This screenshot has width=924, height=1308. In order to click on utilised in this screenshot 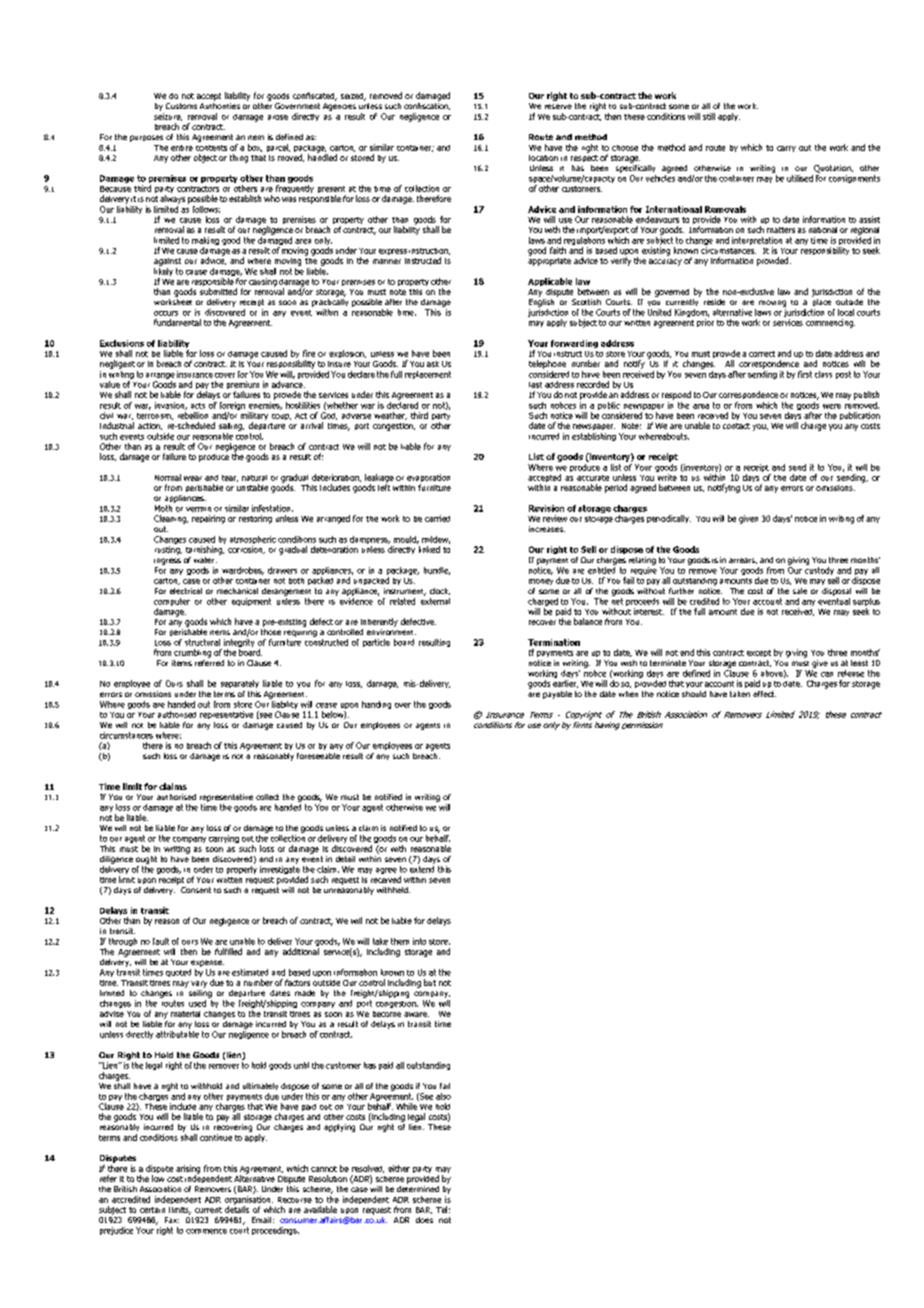, I will do `click(800, 178)`.
